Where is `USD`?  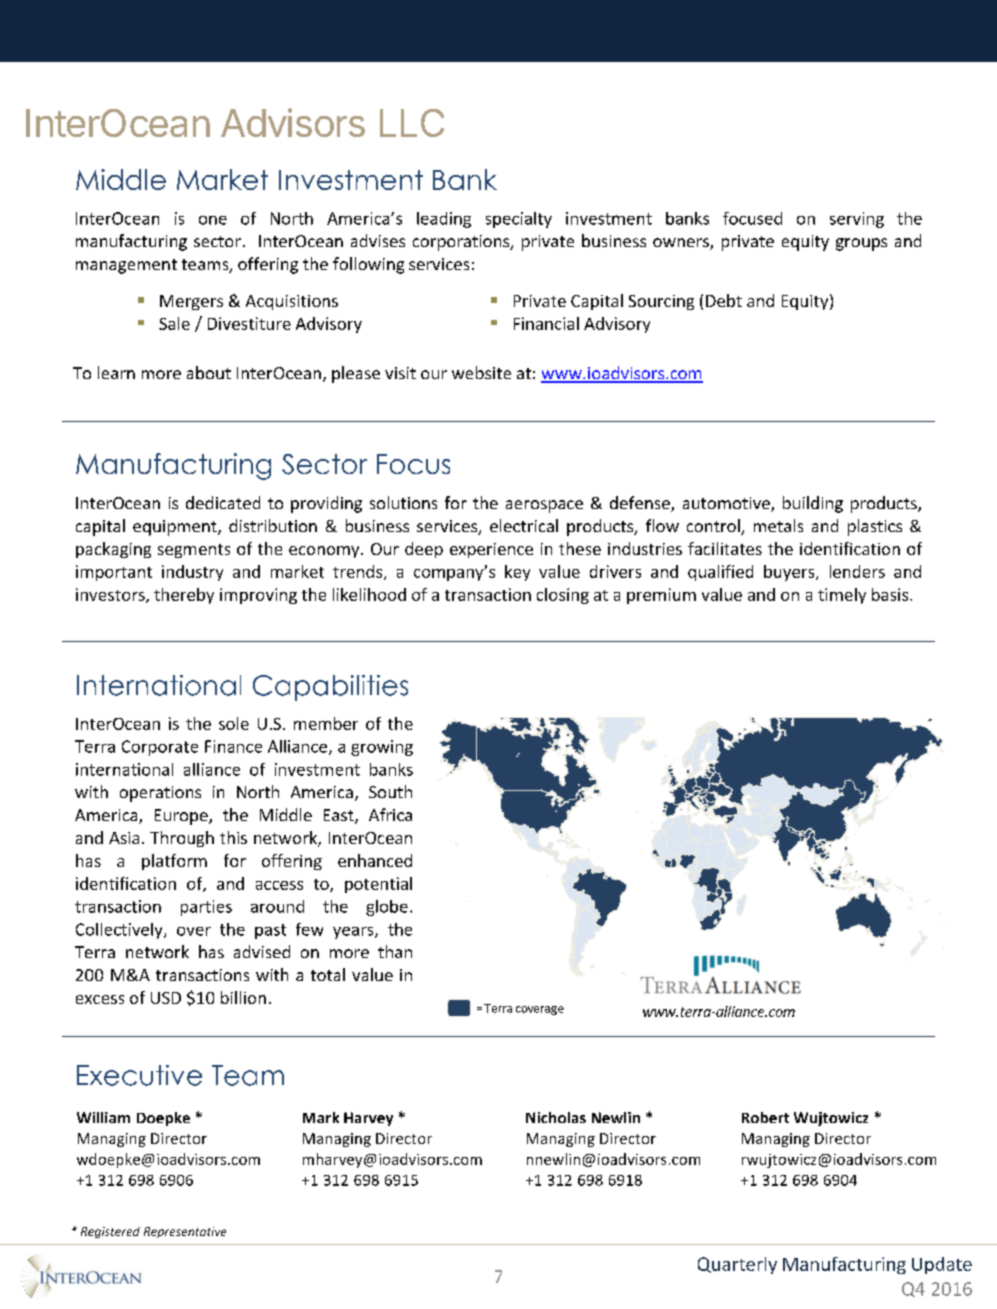
USD is located at coordinates (166, 998).
